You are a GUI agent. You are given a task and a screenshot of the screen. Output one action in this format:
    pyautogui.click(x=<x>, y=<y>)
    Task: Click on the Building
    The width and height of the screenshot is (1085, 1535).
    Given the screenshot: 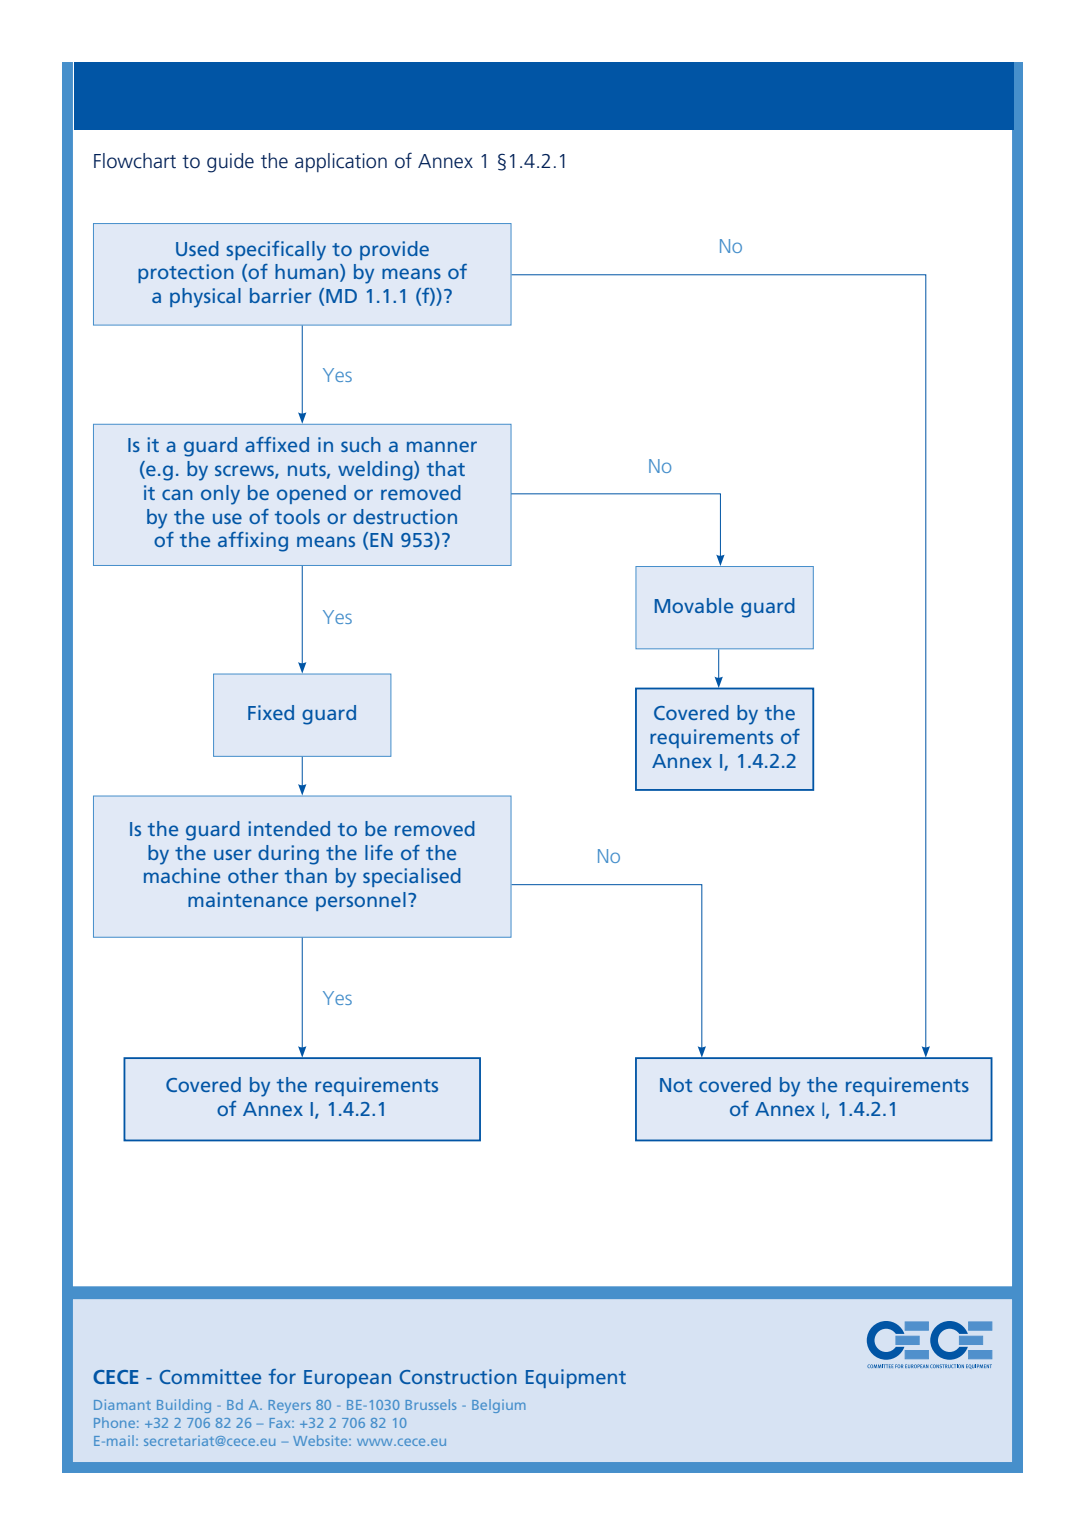 What is the action you would take?
    pyautogui.click(x=184, y=1406)
